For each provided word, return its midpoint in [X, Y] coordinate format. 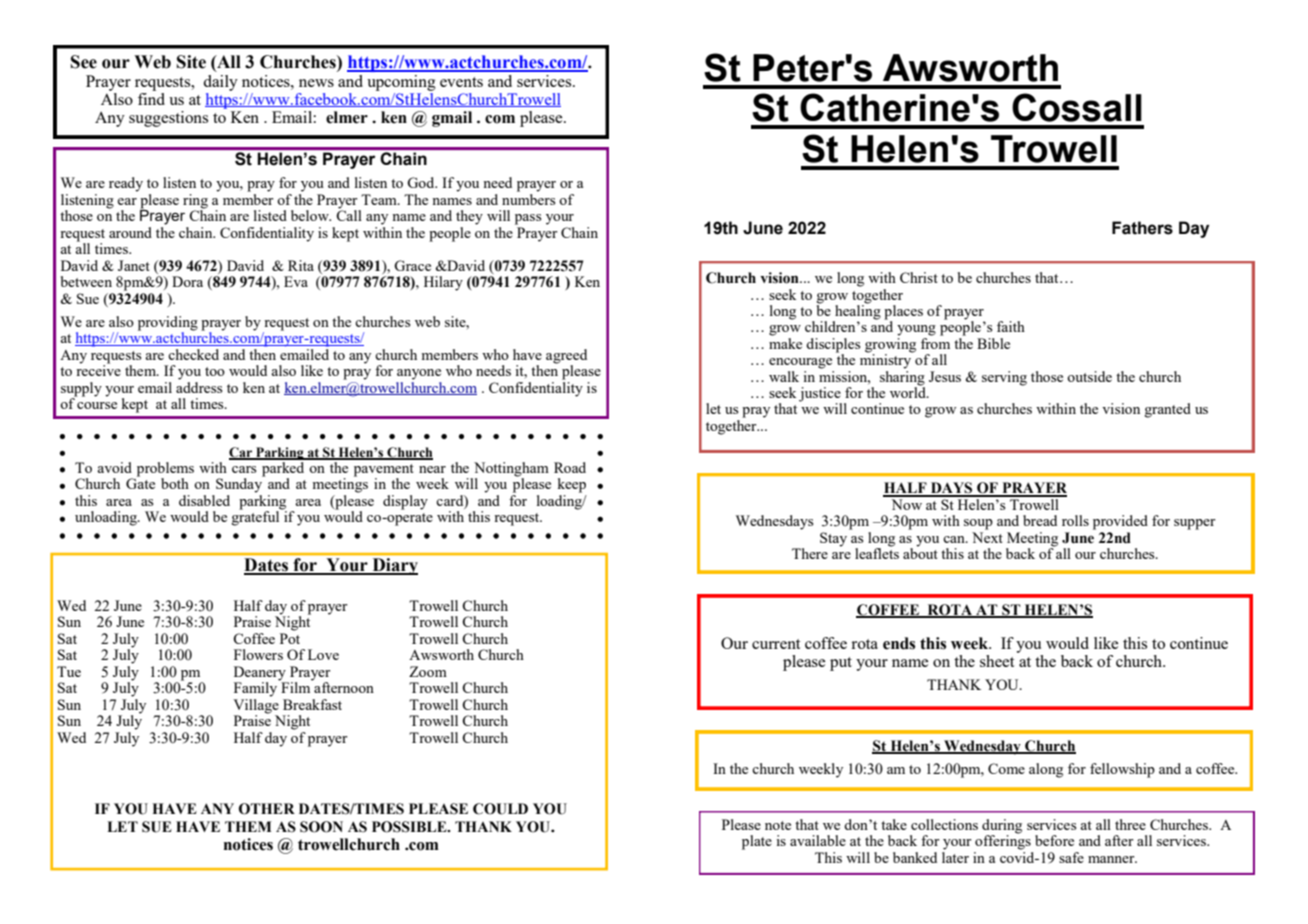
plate [757, 842]
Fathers [1142, 228]
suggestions [168, 119]
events [461, 82]
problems [165, 469]
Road [570, 467]
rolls [1075, 520]
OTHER [267, 809]
